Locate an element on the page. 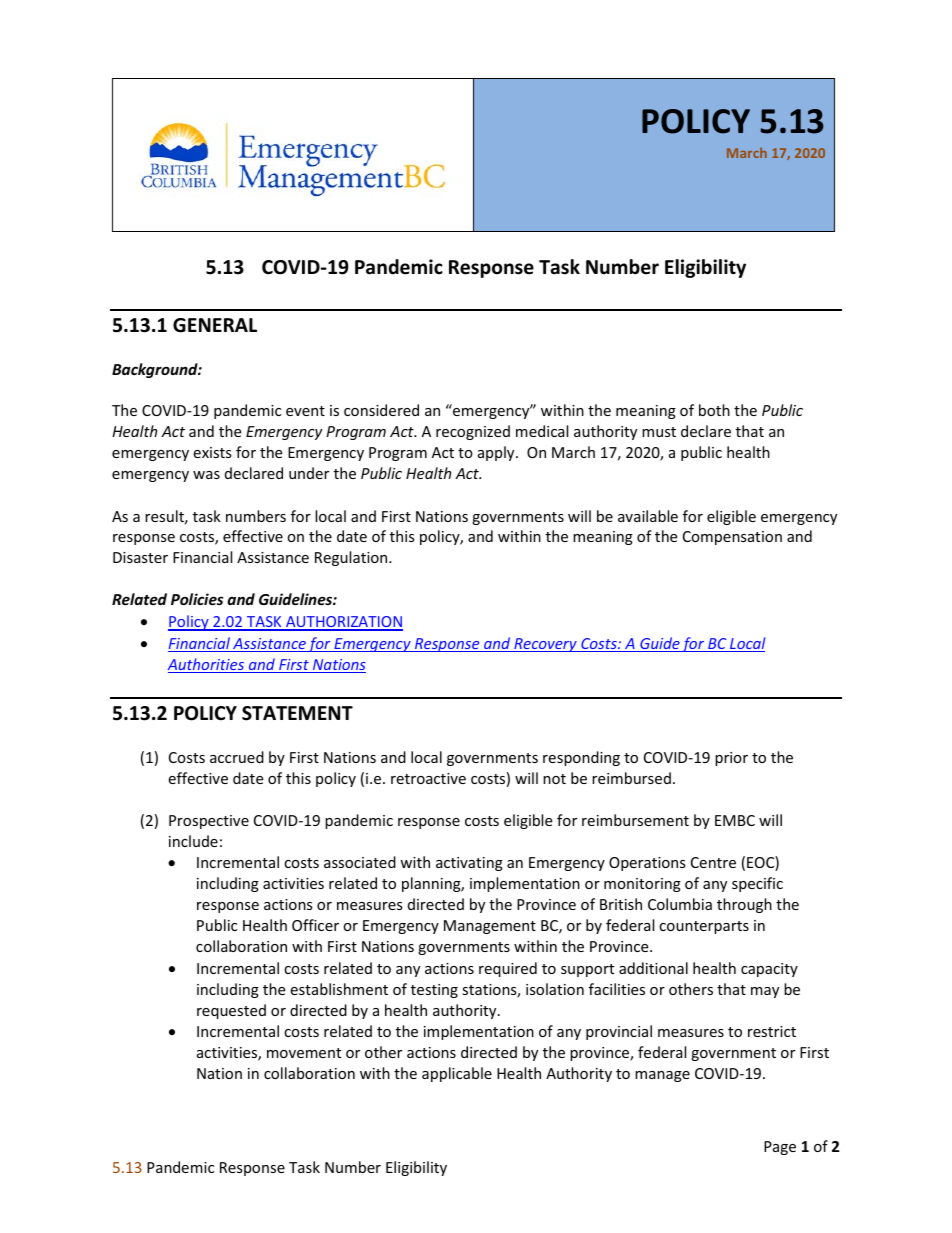  both is located at coordinates (714, 410).
